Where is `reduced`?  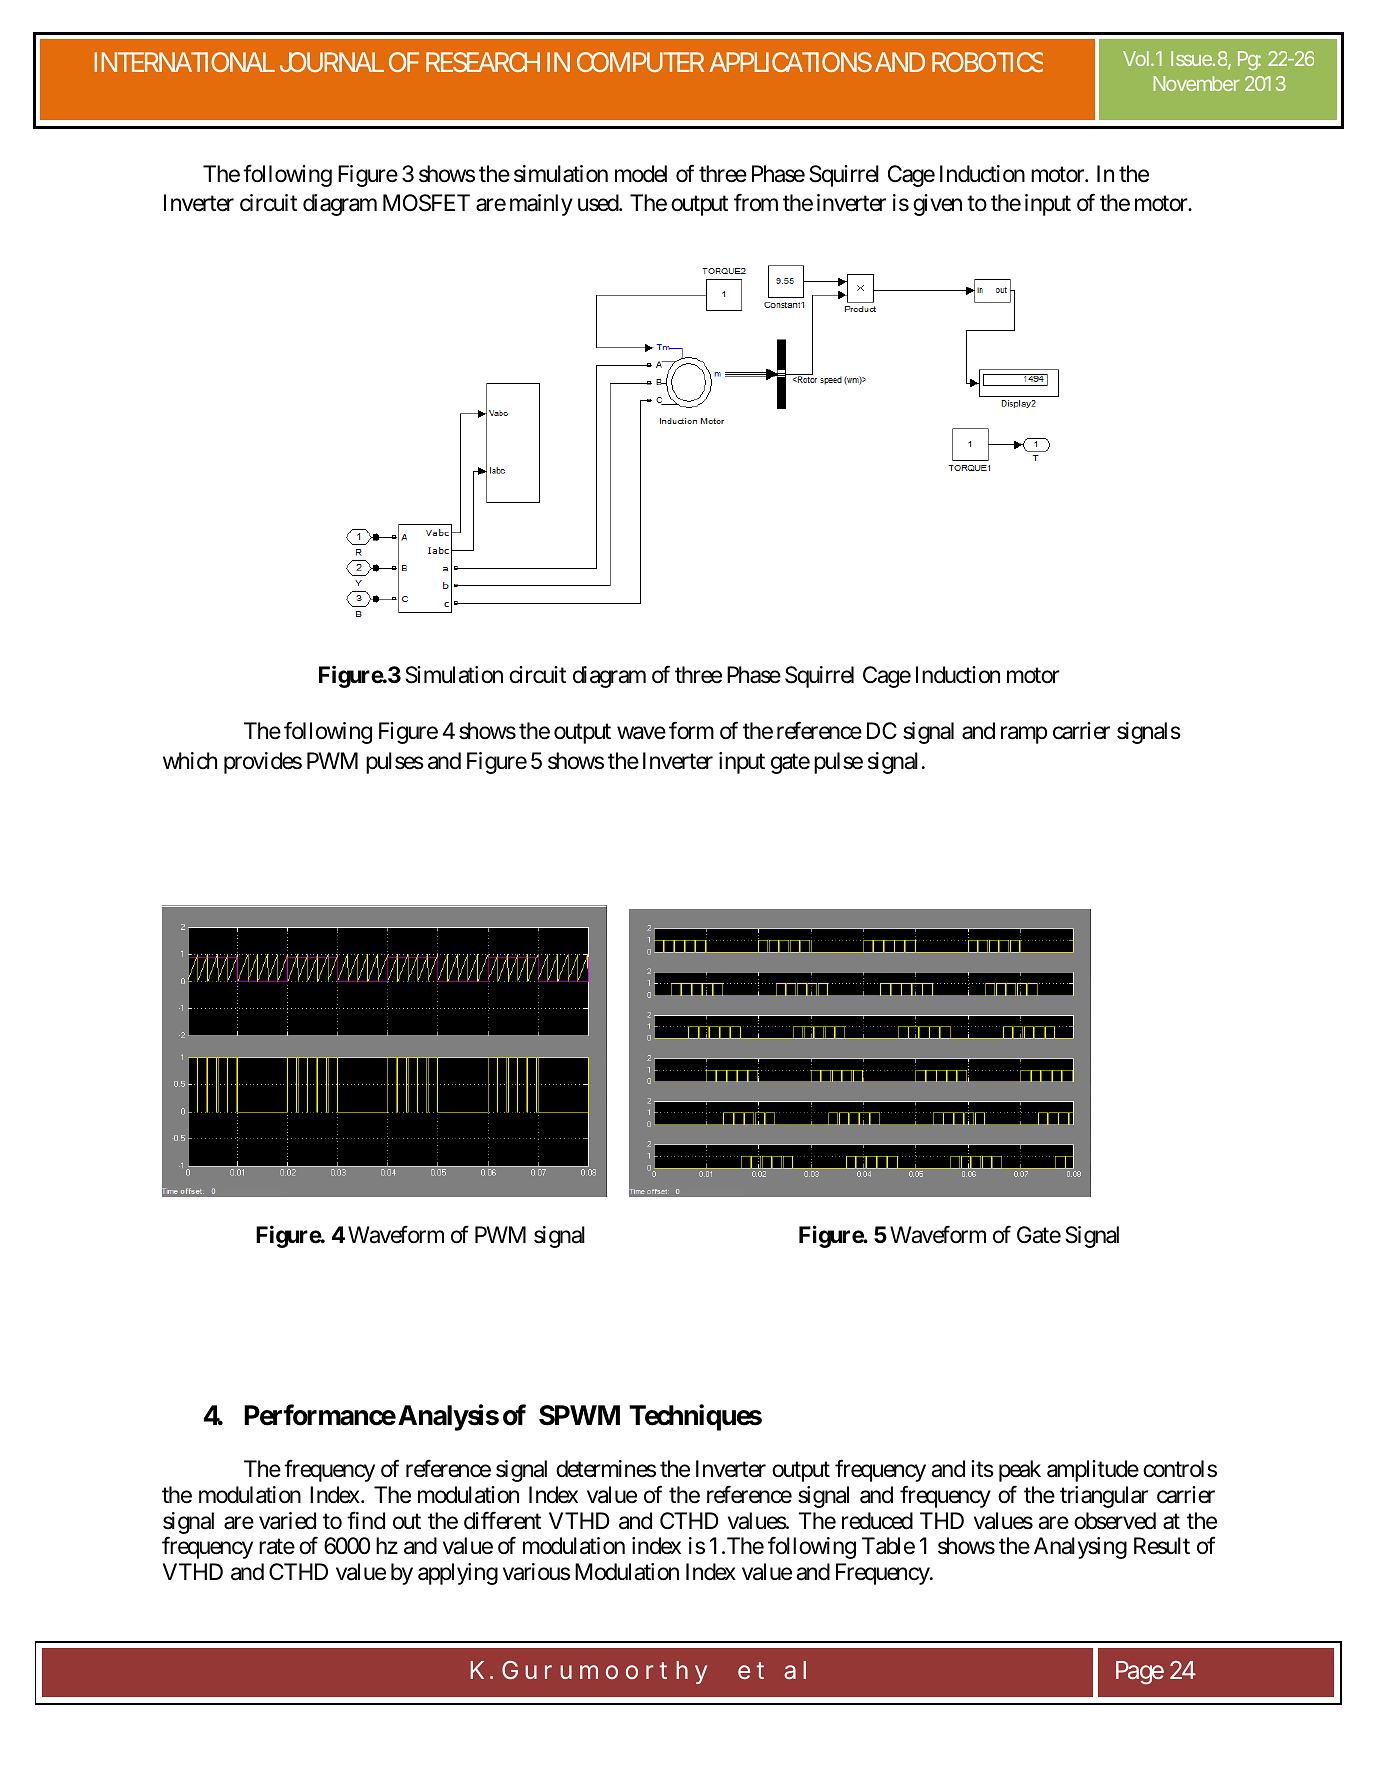 reduced is located at coordinates (877, 1521).
